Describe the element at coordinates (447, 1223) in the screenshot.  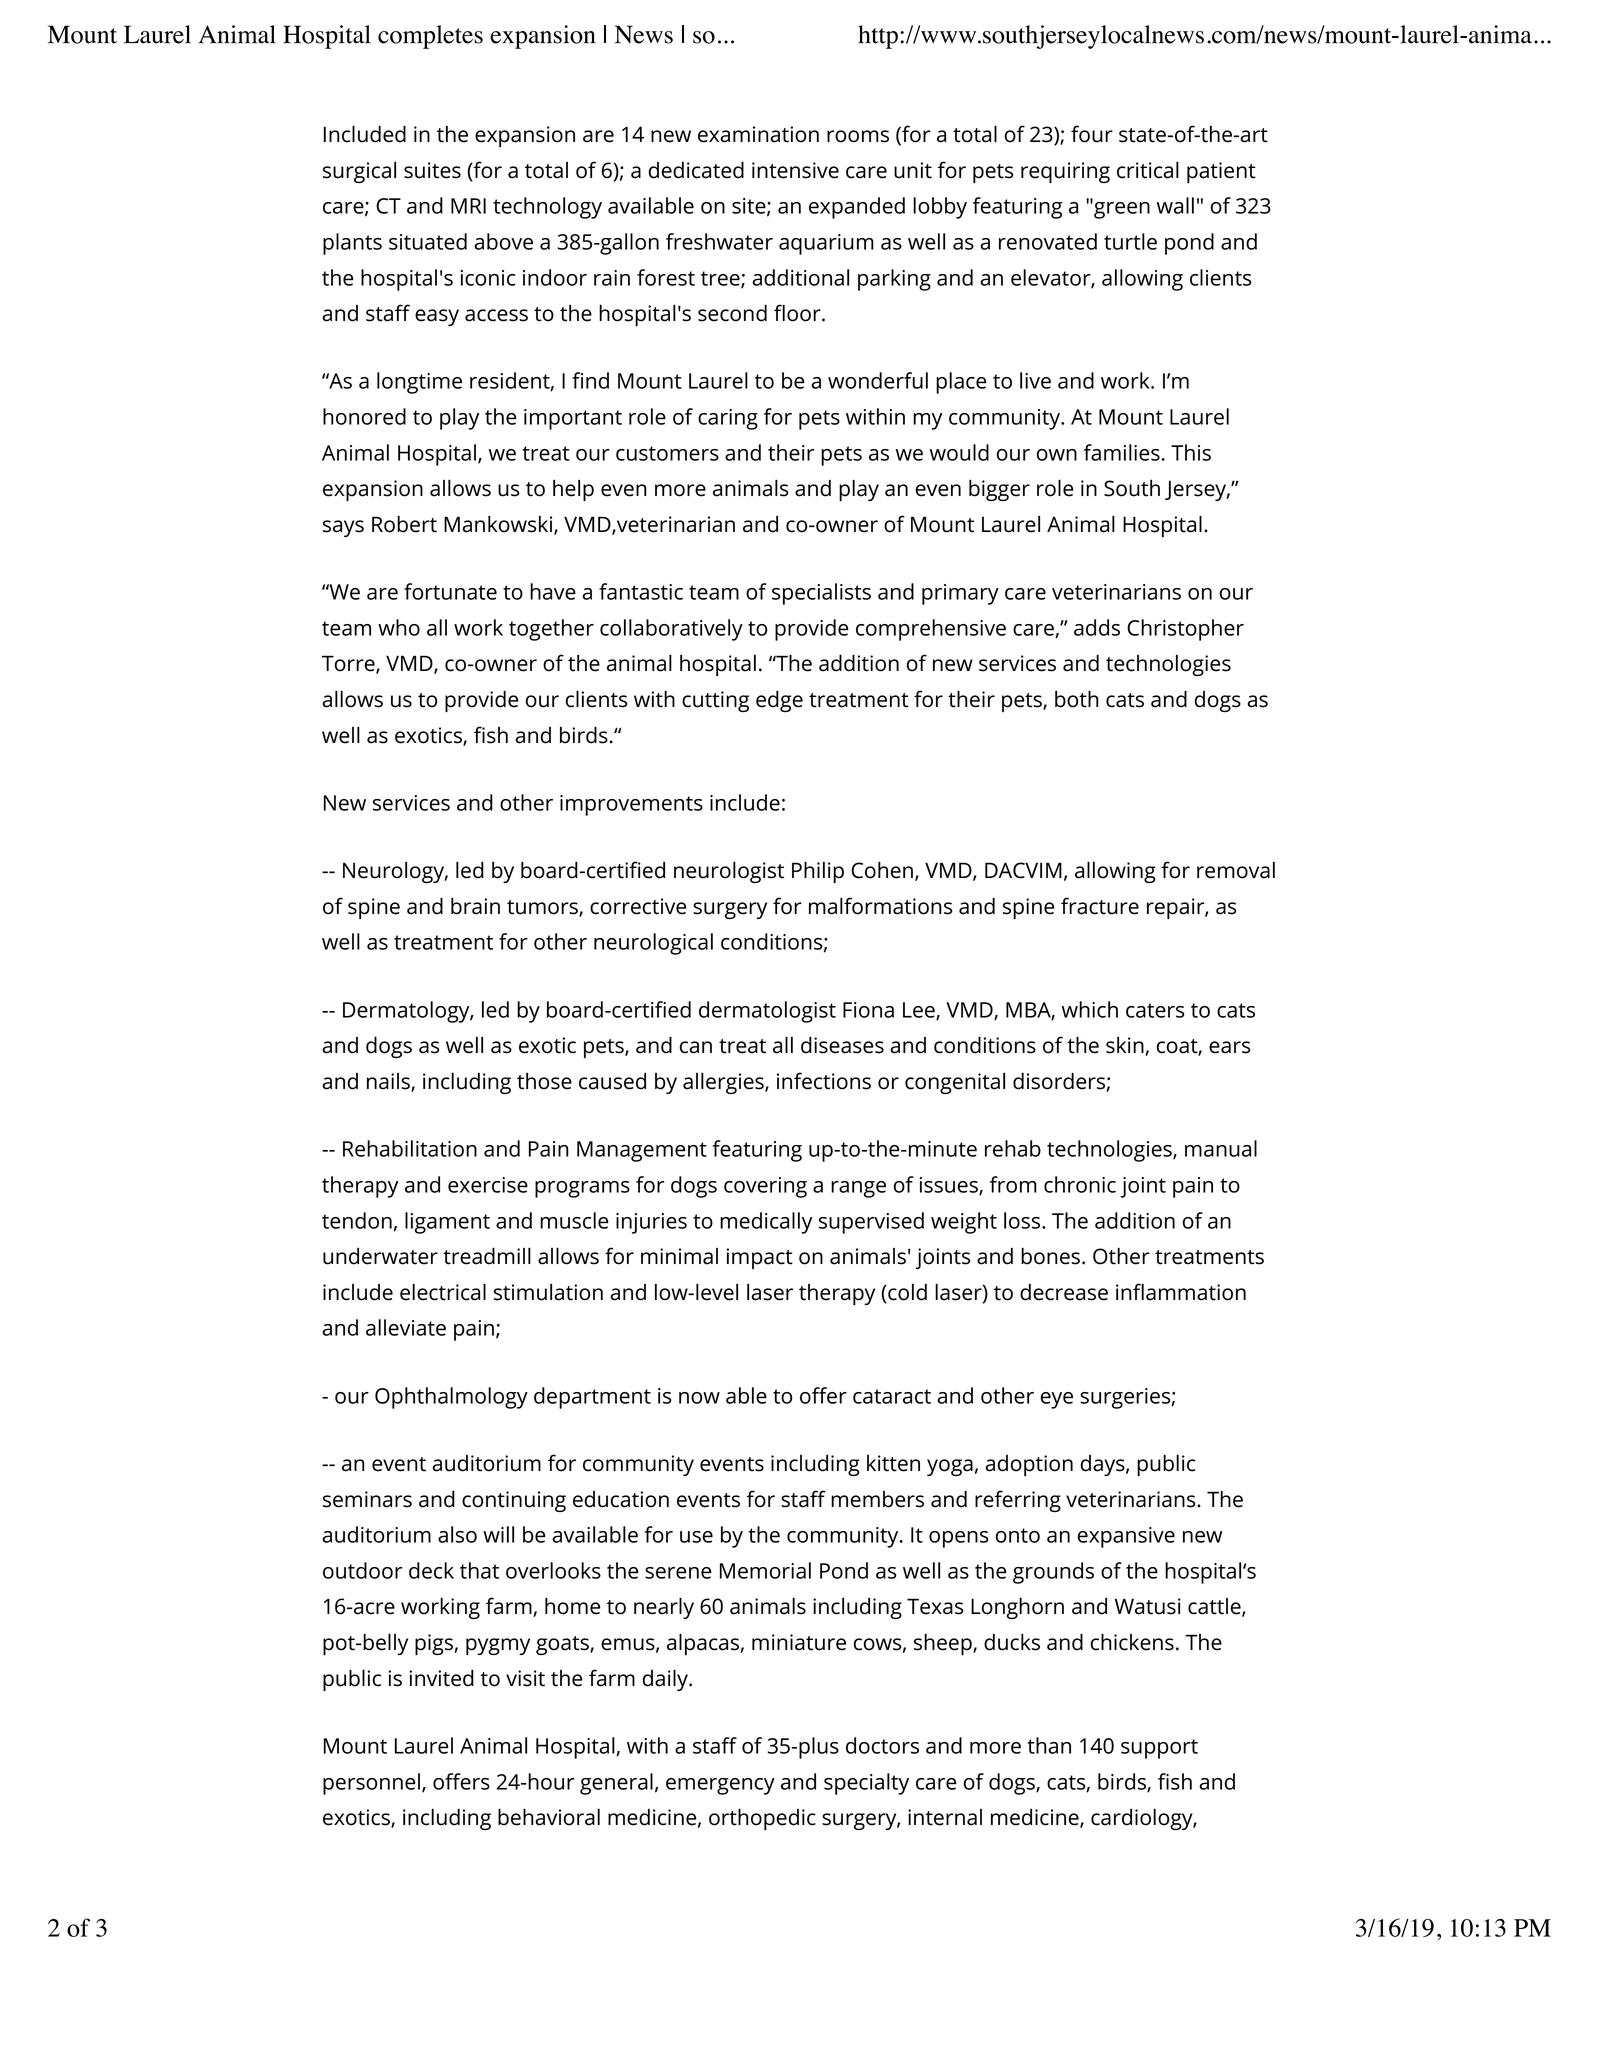
I see `ligament` at that location.
